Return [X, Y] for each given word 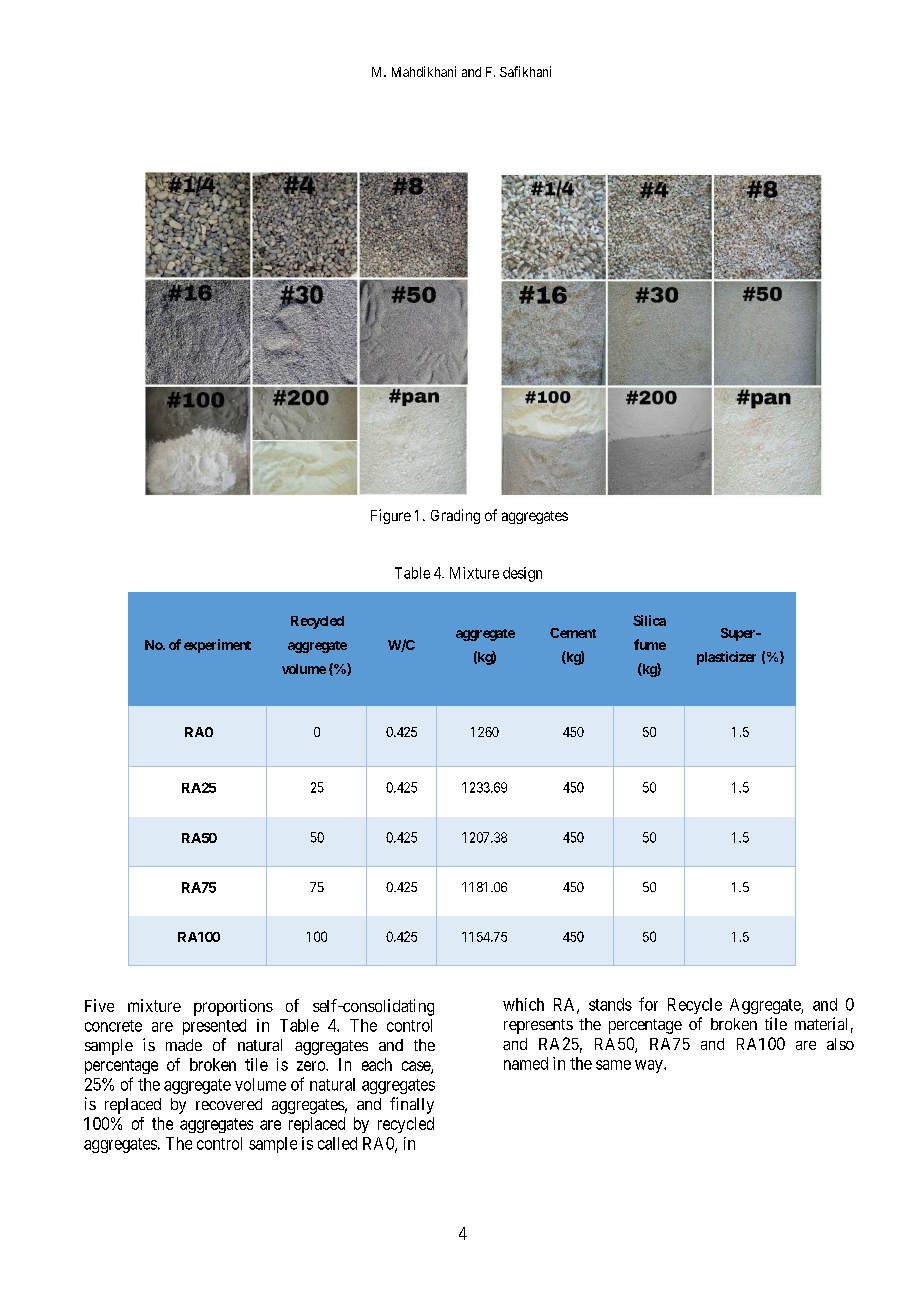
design [522, 574]
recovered [229, 1104]
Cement [573, 633]
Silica [649, 620]
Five [99, 1005]
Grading [455, 516]
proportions [233, 1007]
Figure [391, 516]
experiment [217, 646]
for [648, 1004]
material [821, 1023]
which [523, 1004]
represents [538, 1026]
